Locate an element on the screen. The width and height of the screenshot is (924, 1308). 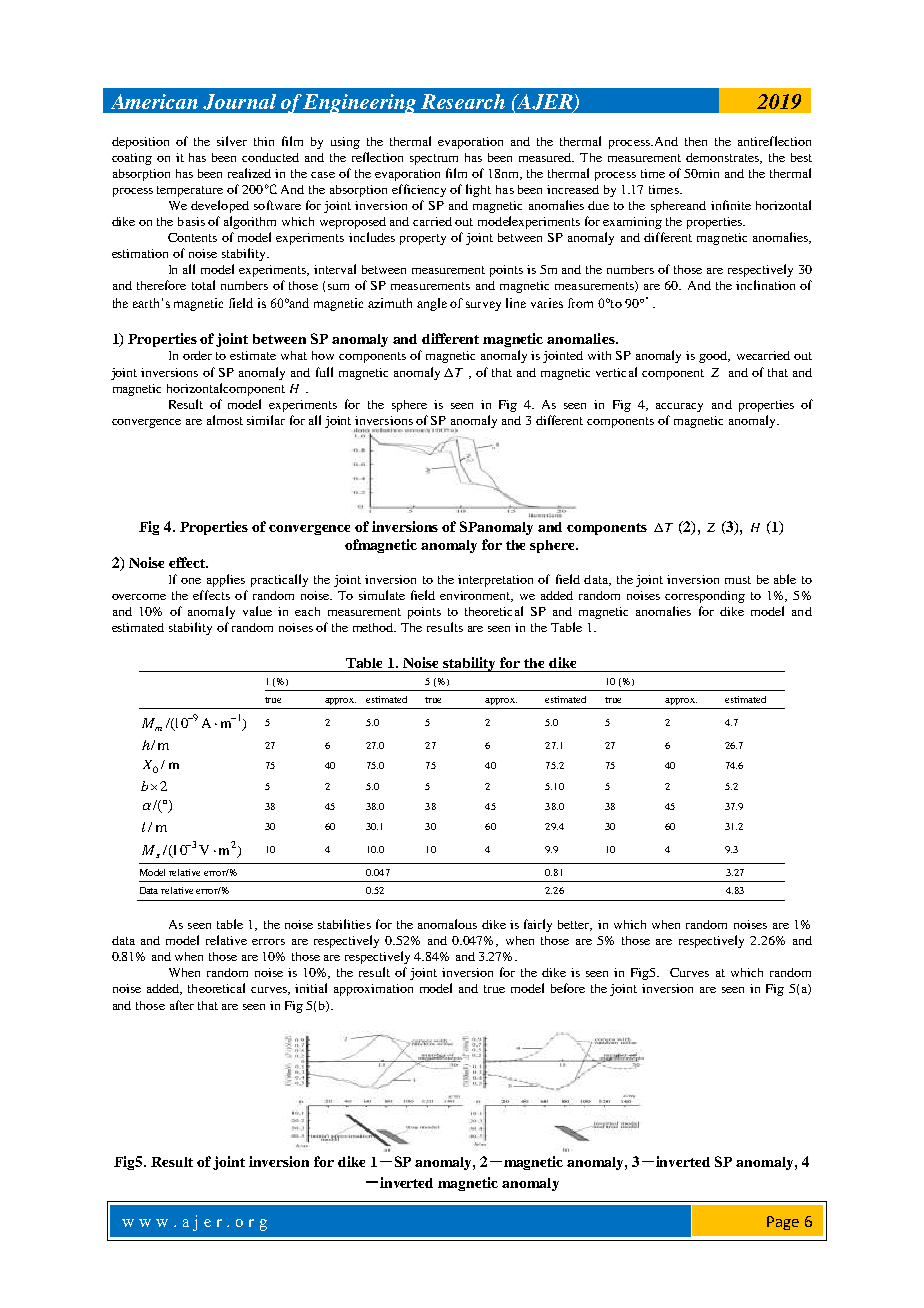
then is located at coordinates (696, 141).
